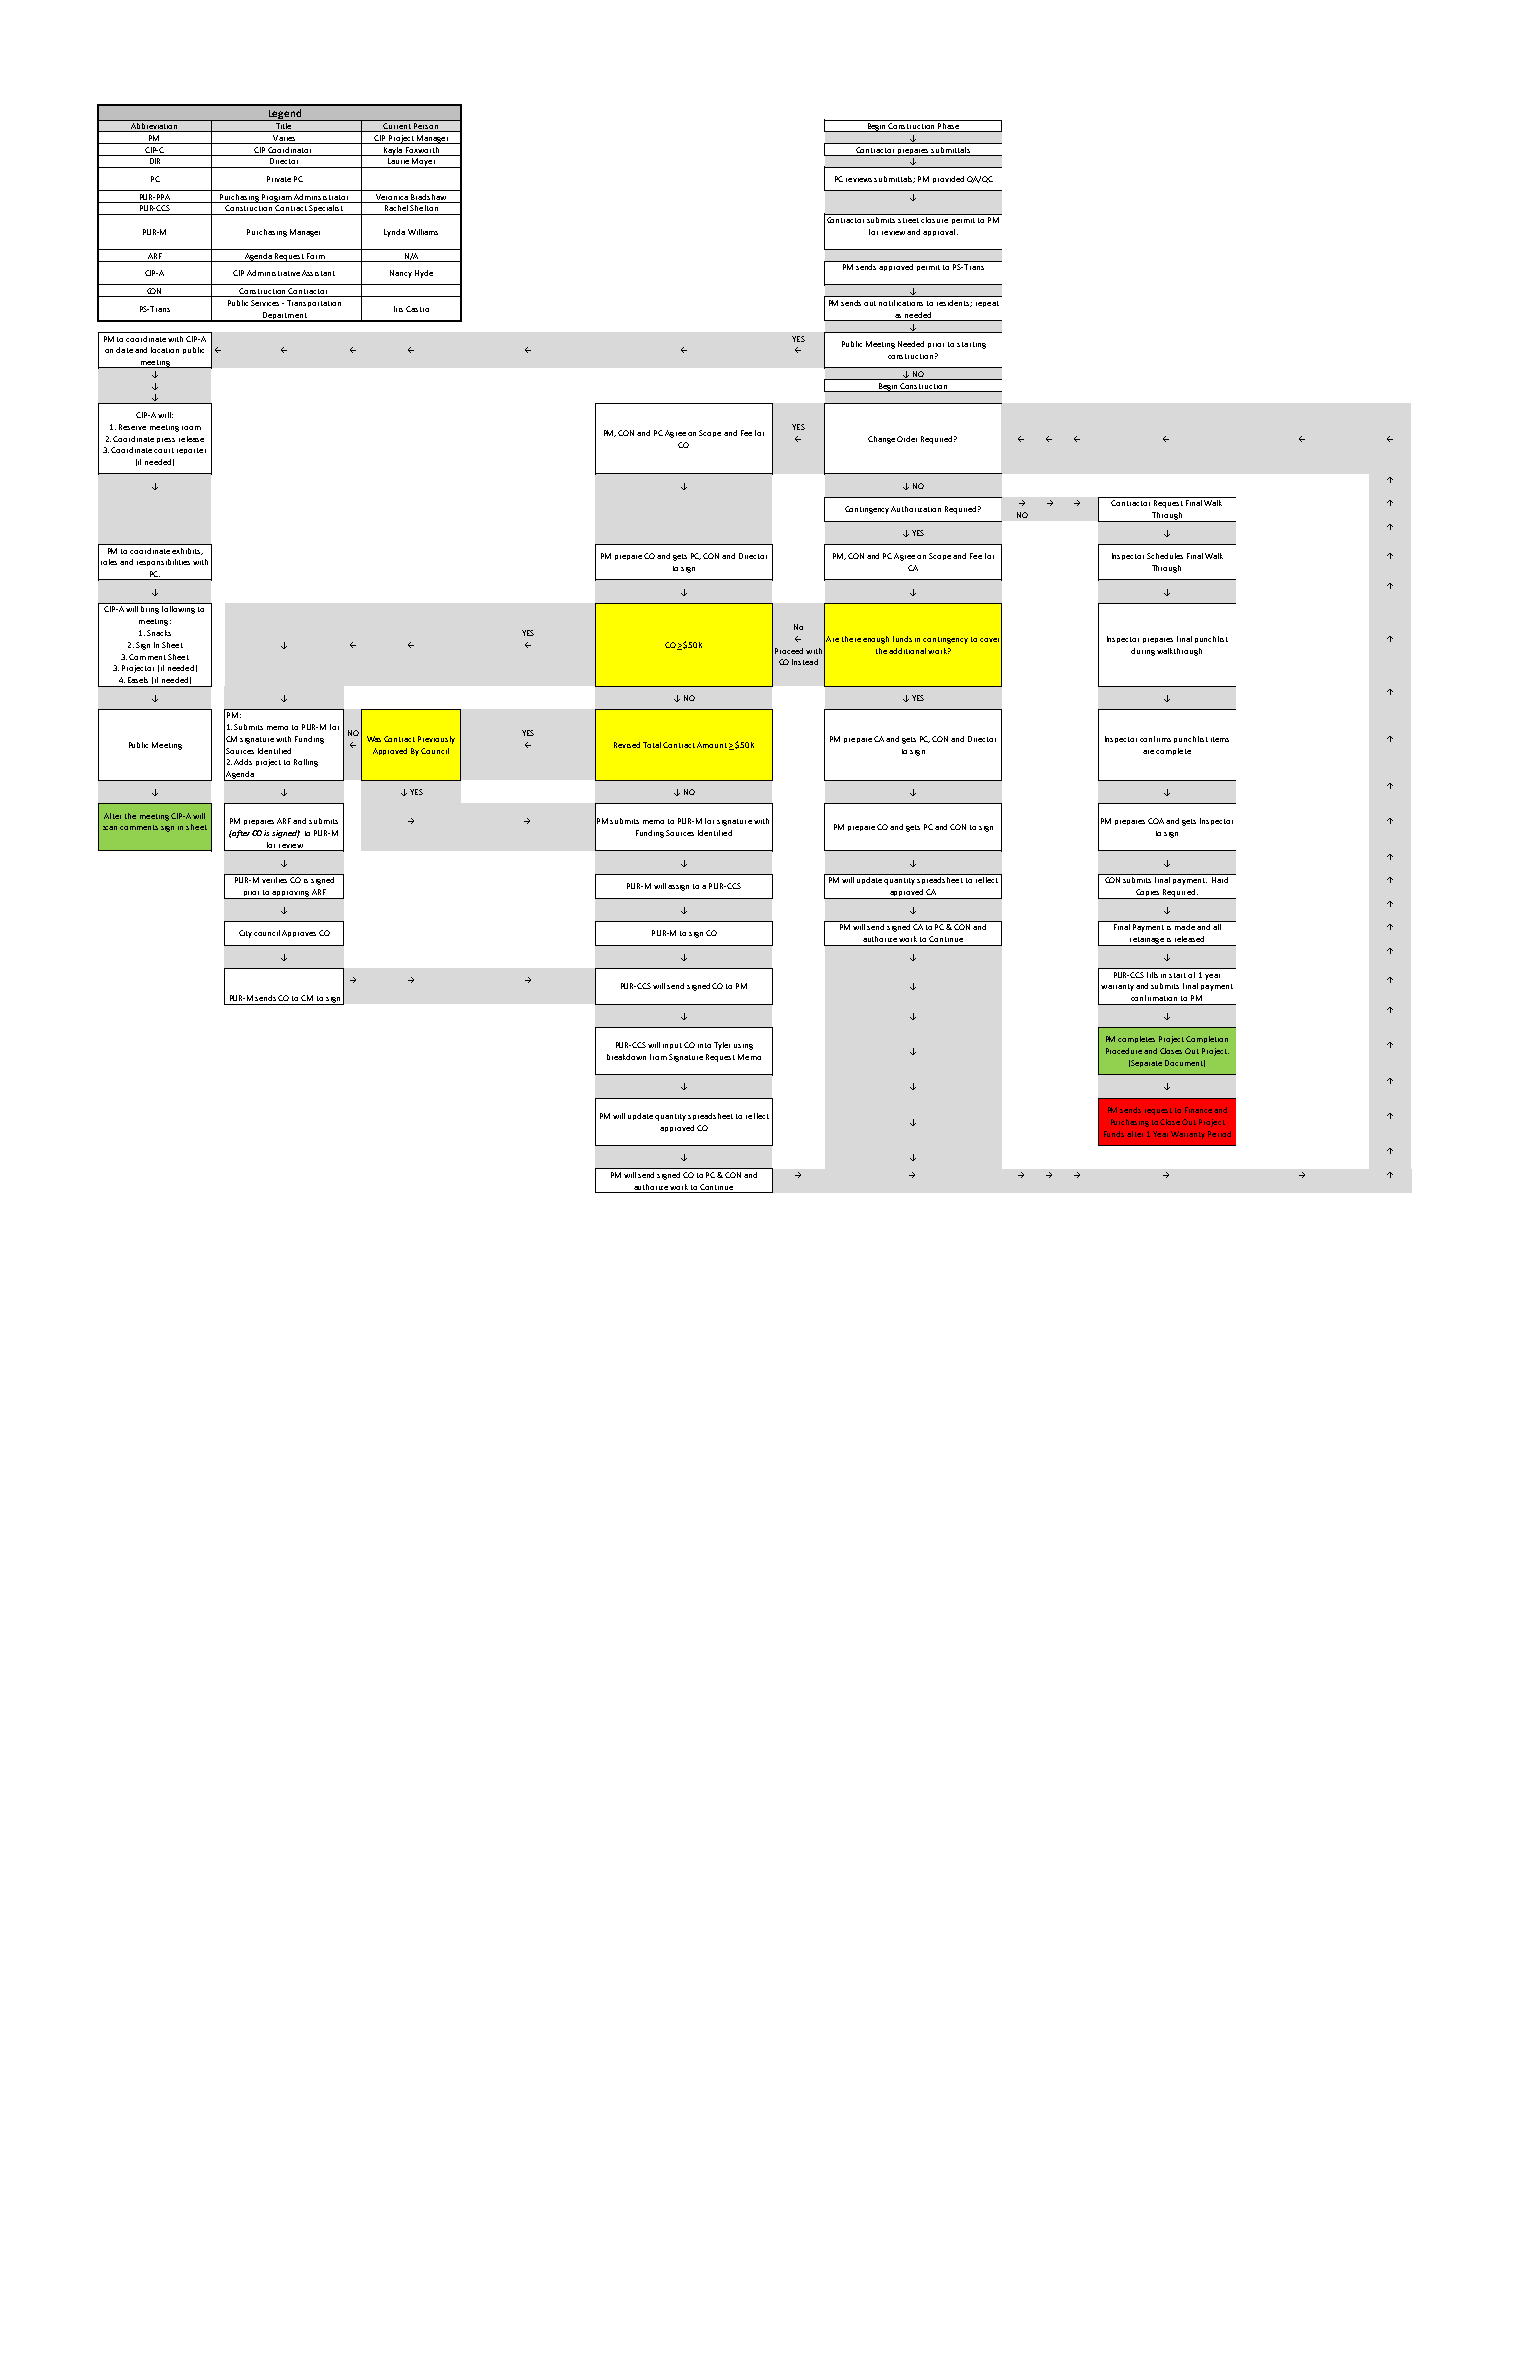 The height and width of the image is (2379, 1540). Describe the element at coordinates (178, 610) in the image. I see `following` at that location.
